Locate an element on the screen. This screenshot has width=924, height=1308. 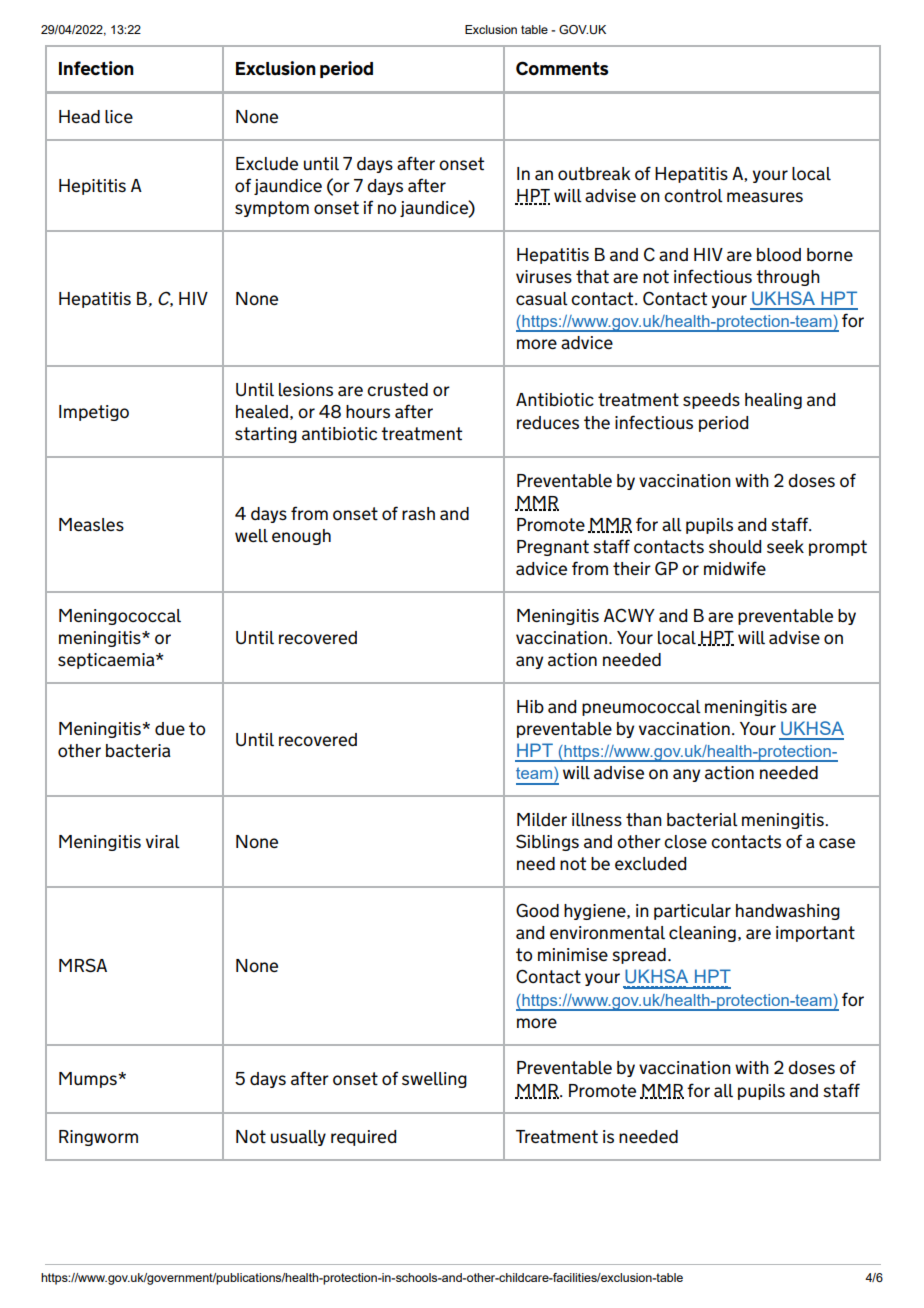
midwife is located at coordinates (735, 568).
